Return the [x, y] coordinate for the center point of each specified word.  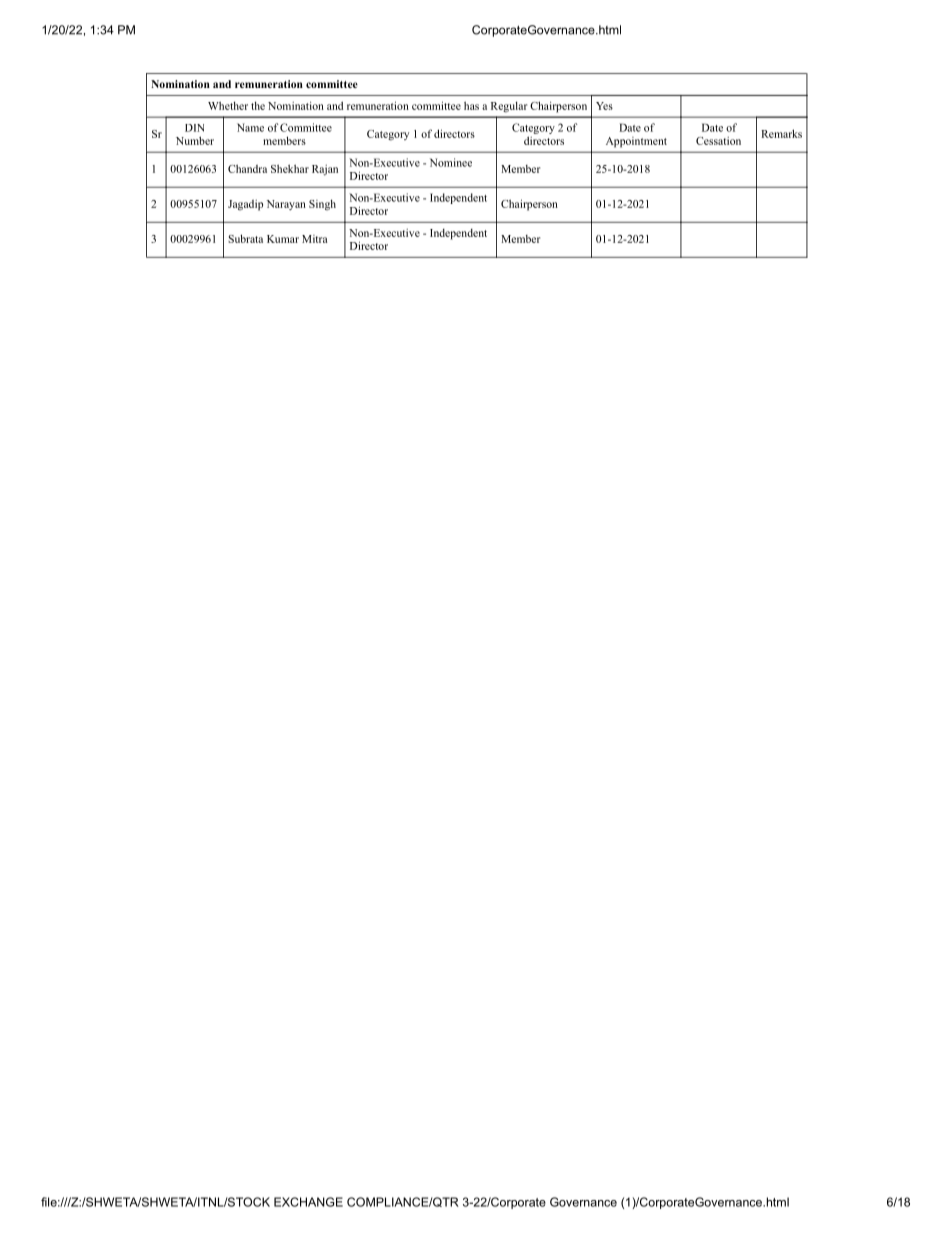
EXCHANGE [308, 1202]
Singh [322, 205]
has [471, 105]
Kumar [283, 239]
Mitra [314, 239]
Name [250, 127]
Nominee [451, 162]
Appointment [636, 142]
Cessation [718, 141]
